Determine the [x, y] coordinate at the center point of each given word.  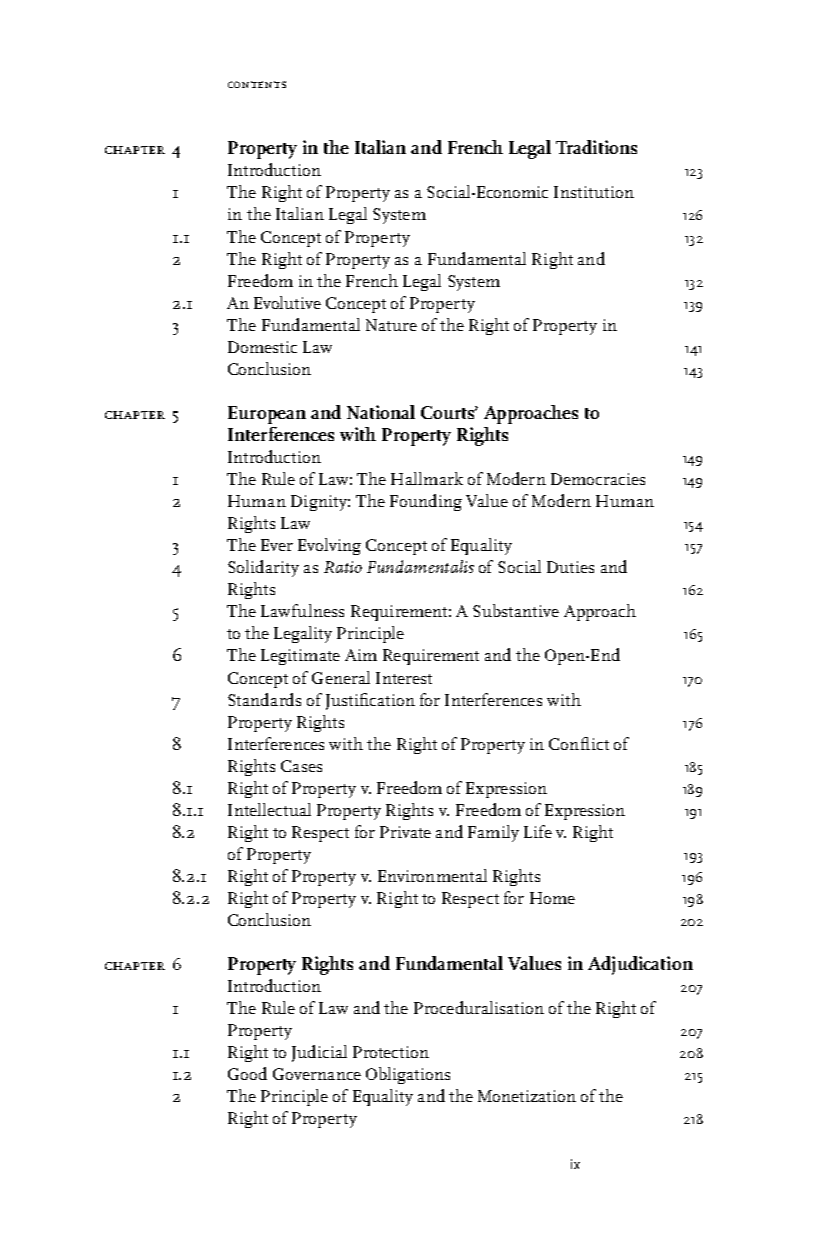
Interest [404, 678]
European [267, 415]
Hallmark [427, 478]
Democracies [598, 479]
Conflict [579, 743]
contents [257, 84]
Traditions [596, 147]
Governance [317, 1074]
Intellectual [269, 809]
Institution [594, 192]
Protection [391, 1052]
